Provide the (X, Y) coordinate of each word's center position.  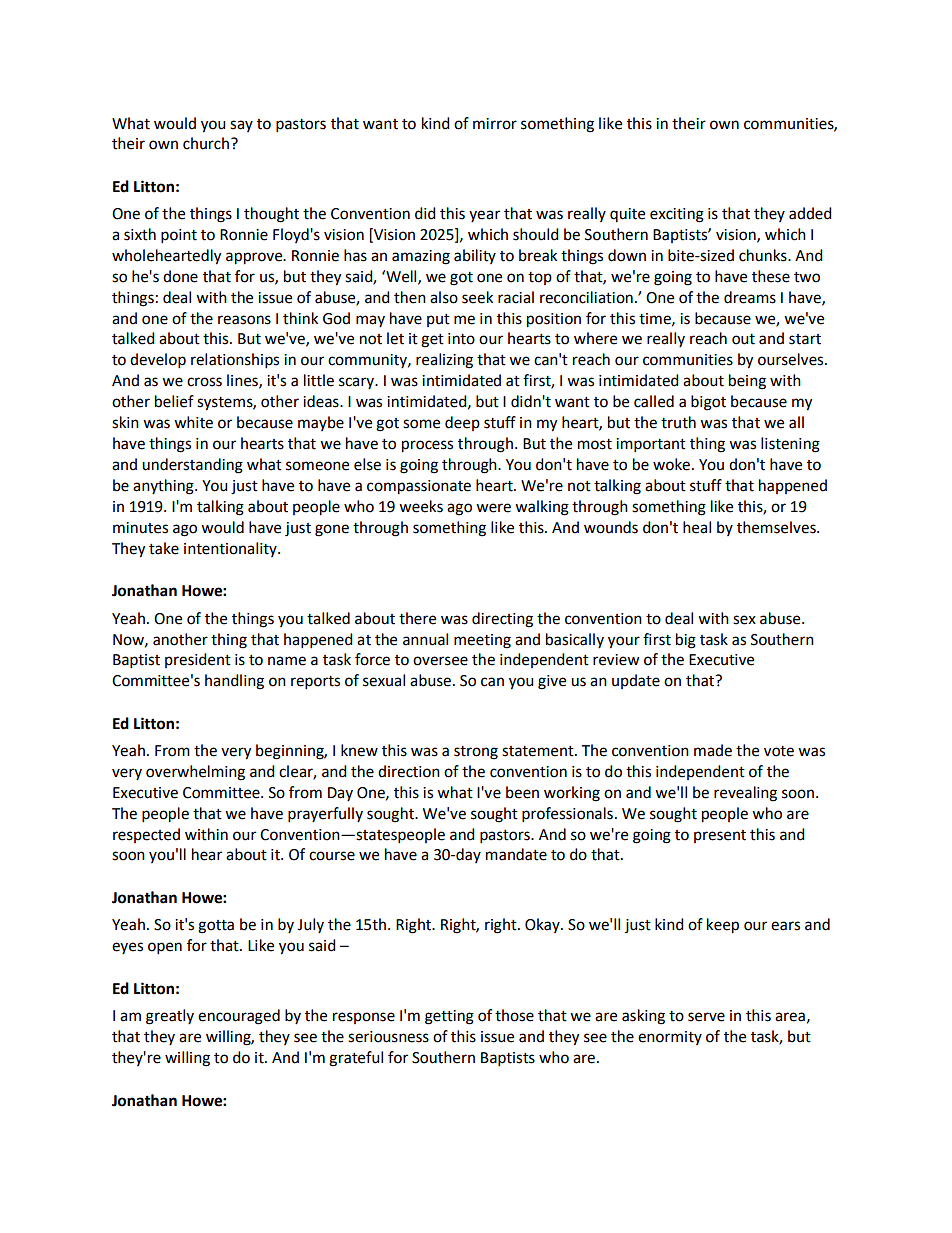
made (713, 750)
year (484, 216)
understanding (192, 466)
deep (462, 423)
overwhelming (195, 773)
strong (476, 753)
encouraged (239, 1017)
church (206, 143)
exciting (677, 215)
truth (678, 422)
